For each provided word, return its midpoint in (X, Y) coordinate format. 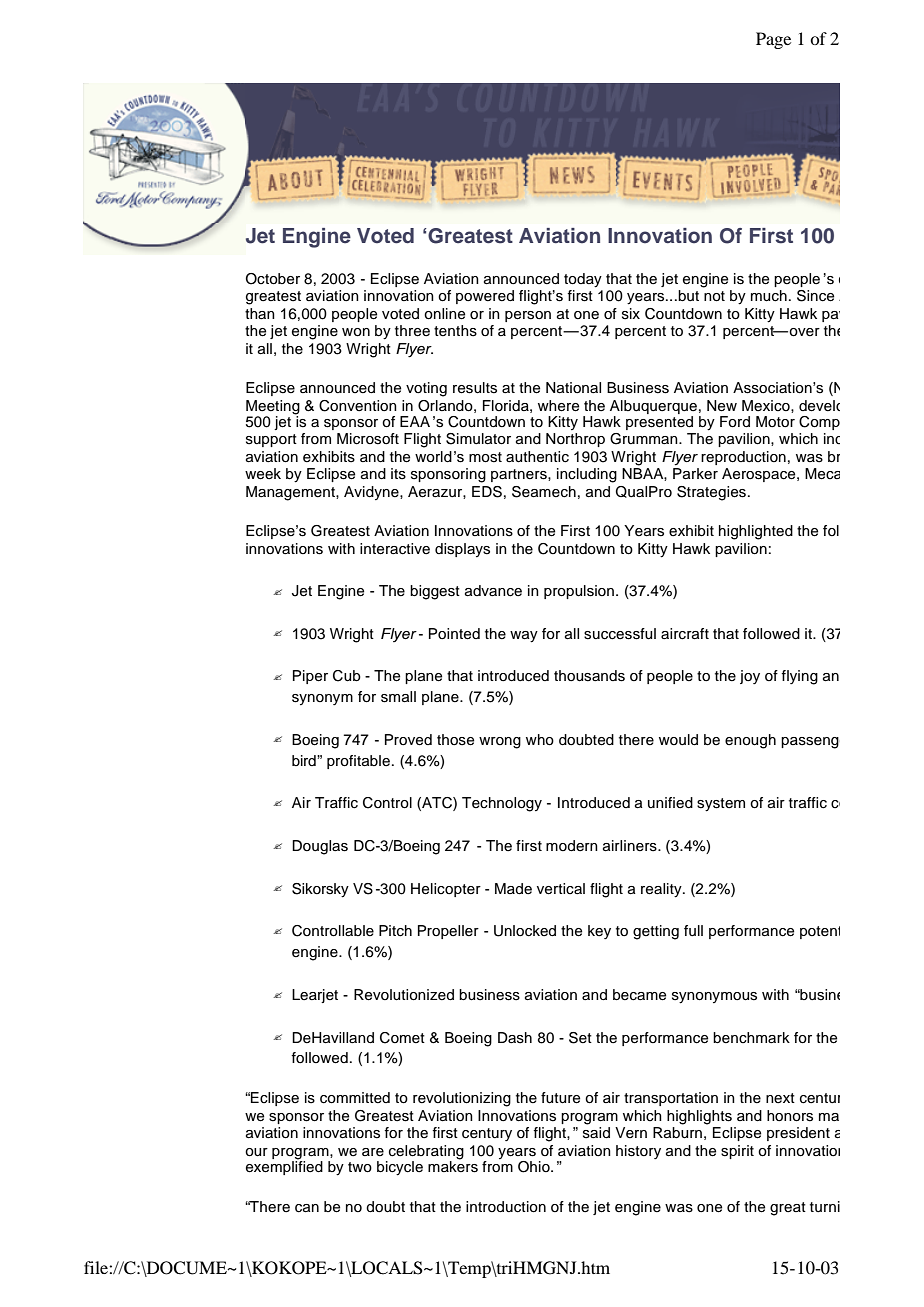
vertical (561, 889)
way (524, 637)
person (528, 316)
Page (773, 40)
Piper (310, 677)
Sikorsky (320, 890)
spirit (737, 1152)
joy (750, 677)
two (360, 1167)
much (769, 296)
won (356, 332)
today (583, 280)
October (273, 279)
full (693, 930)
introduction (506, 1207)
